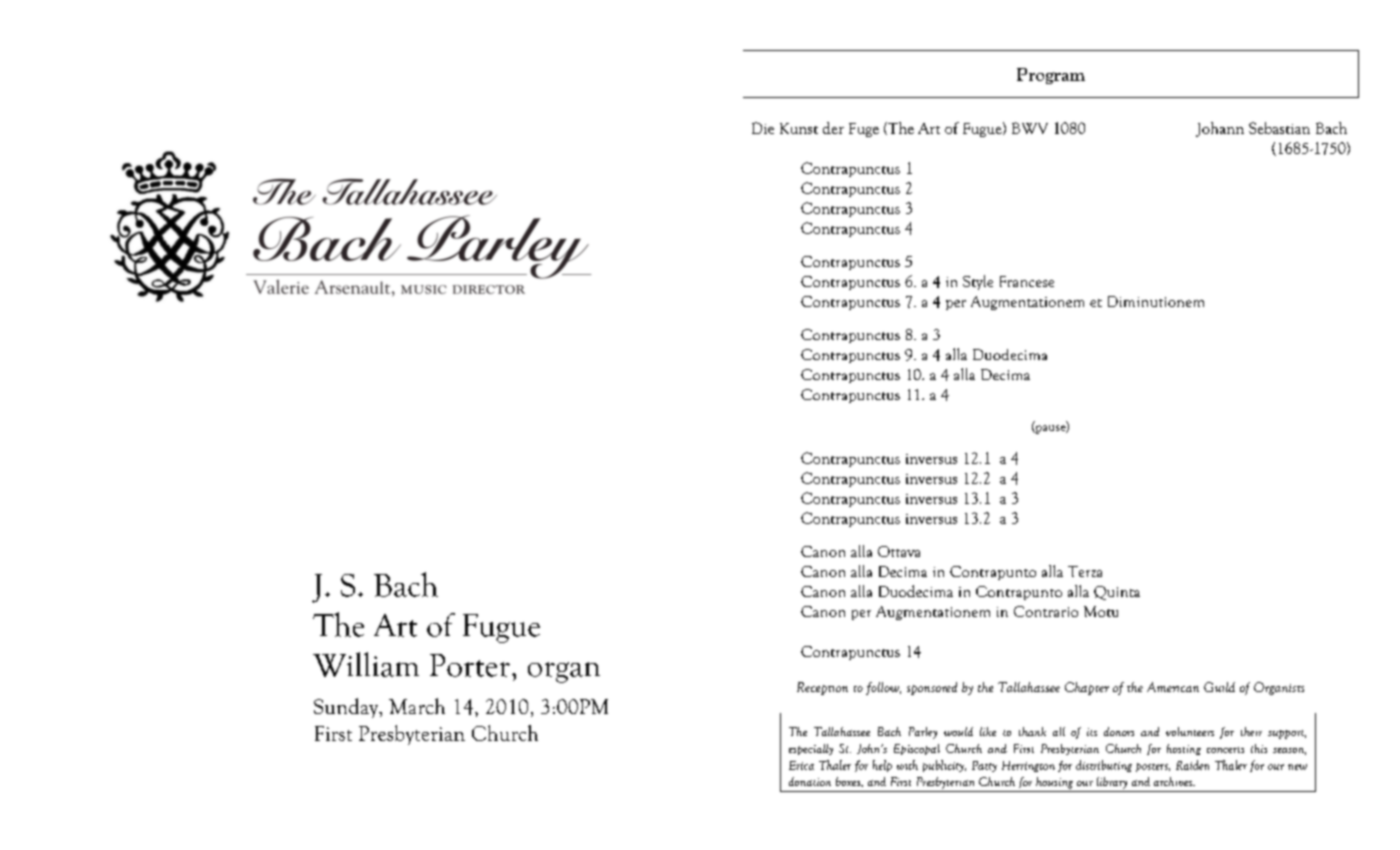 The height and width of the page is (850, 1400). What do you see at coordinates (470, 665) in the page?
I see `Porter` at bounding box center [470, 665].
